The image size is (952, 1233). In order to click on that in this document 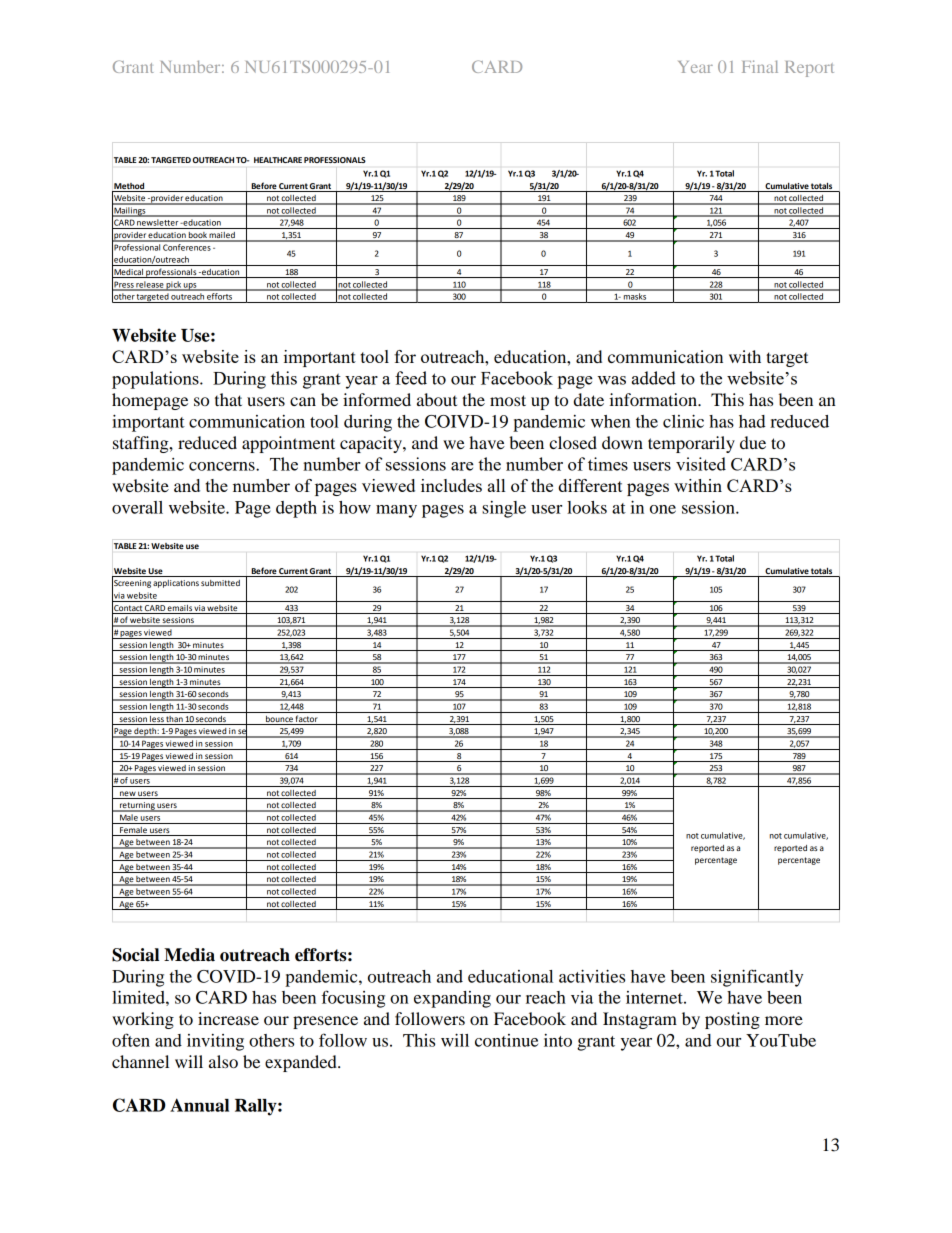, I will do `click(228, 399)`.
